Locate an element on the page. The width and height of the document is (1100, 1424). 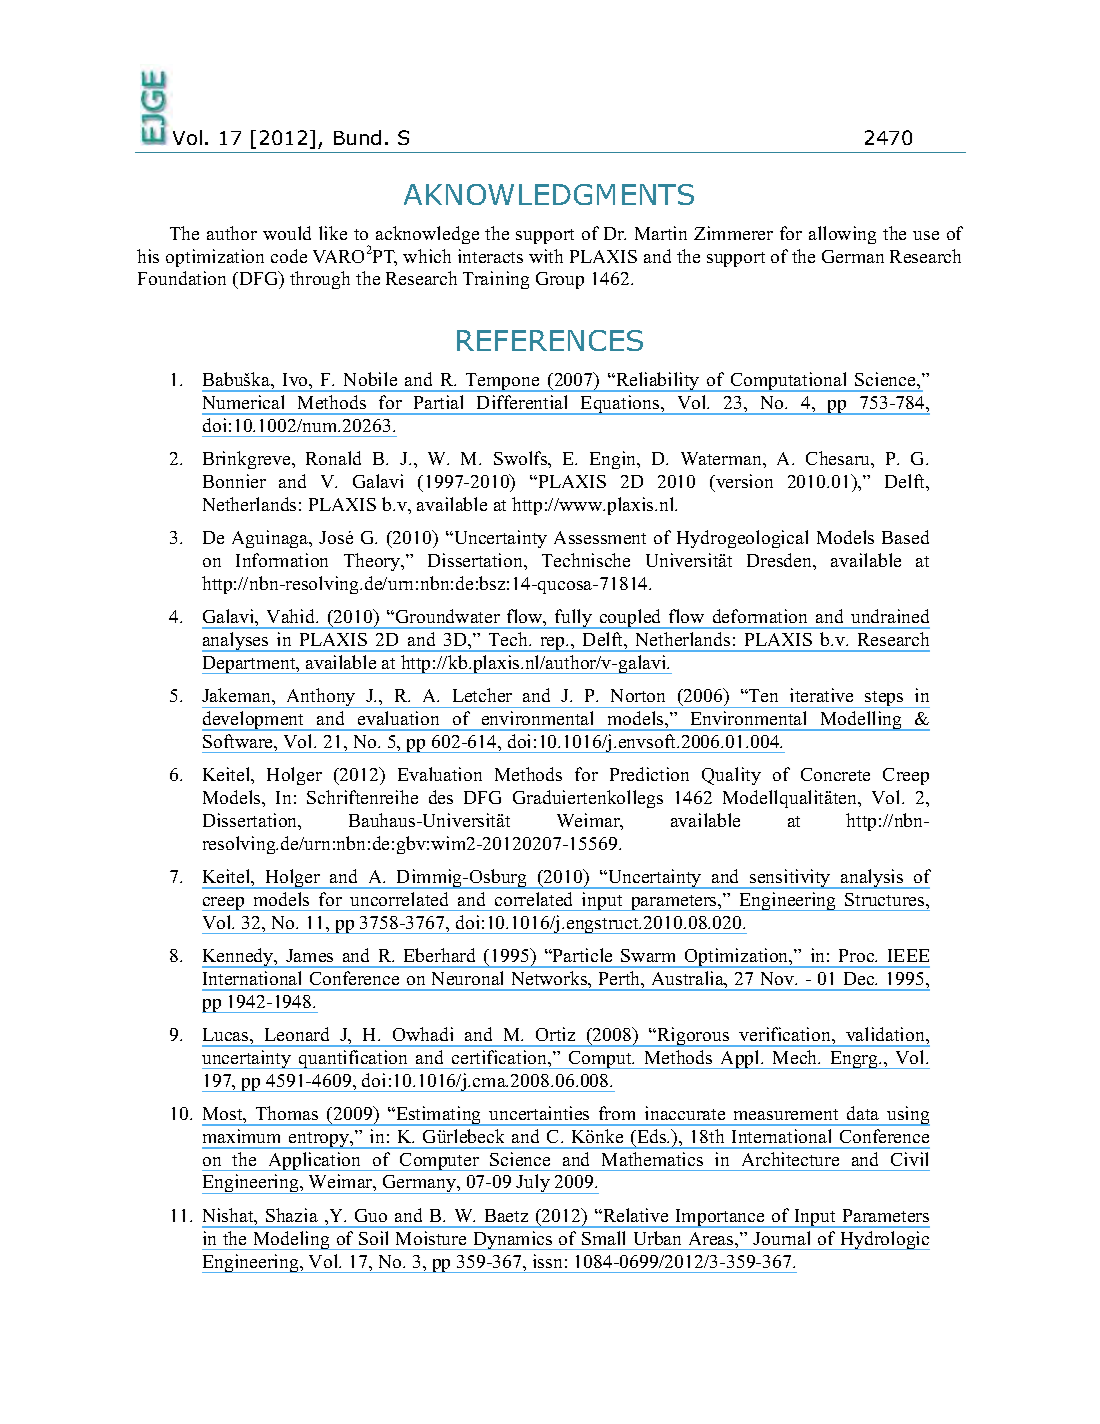
allowing is located at coordinates (842, 235).
